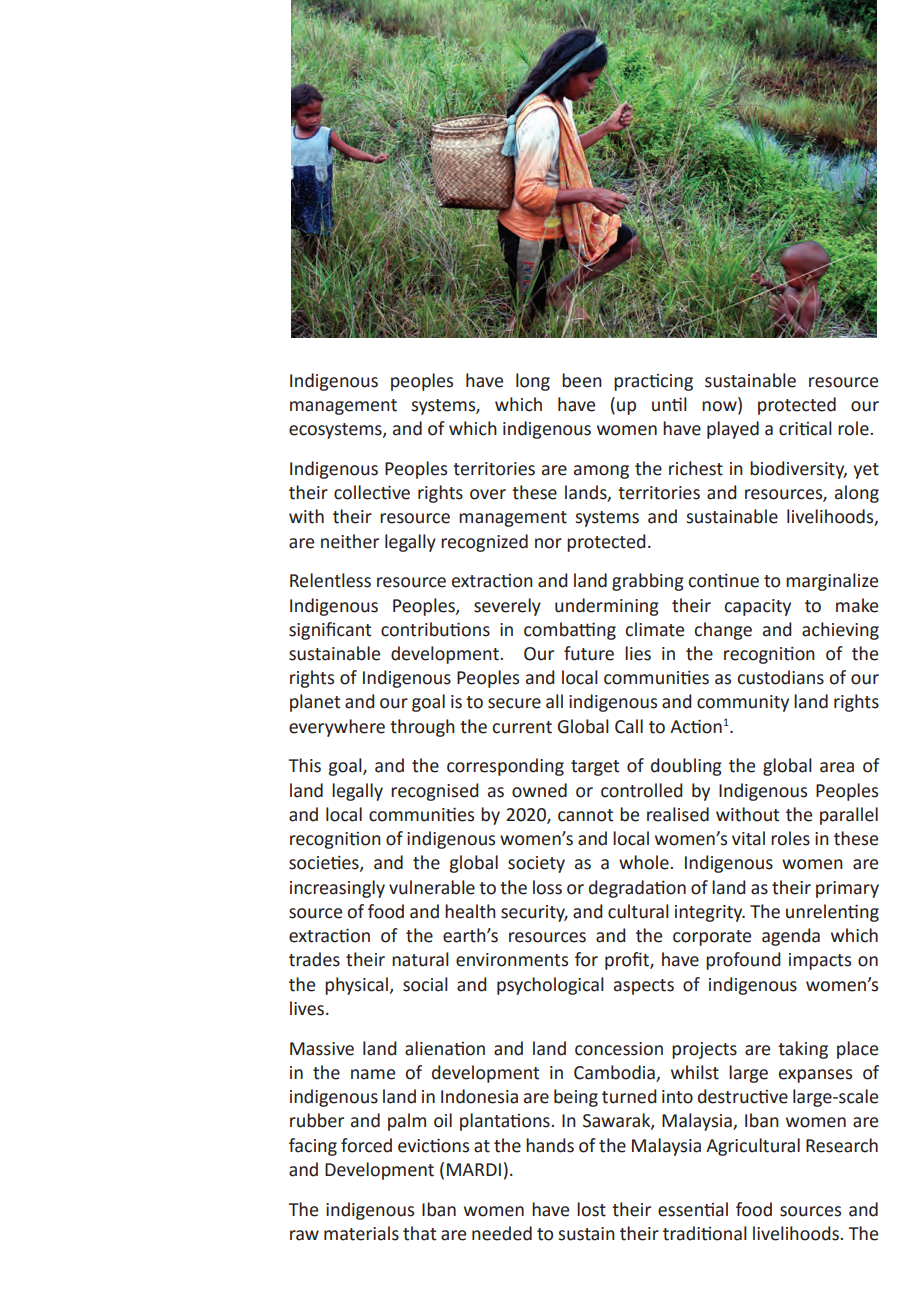  Describe the element at coordinates (805, 428) in the document. I see `critical` at that location.
